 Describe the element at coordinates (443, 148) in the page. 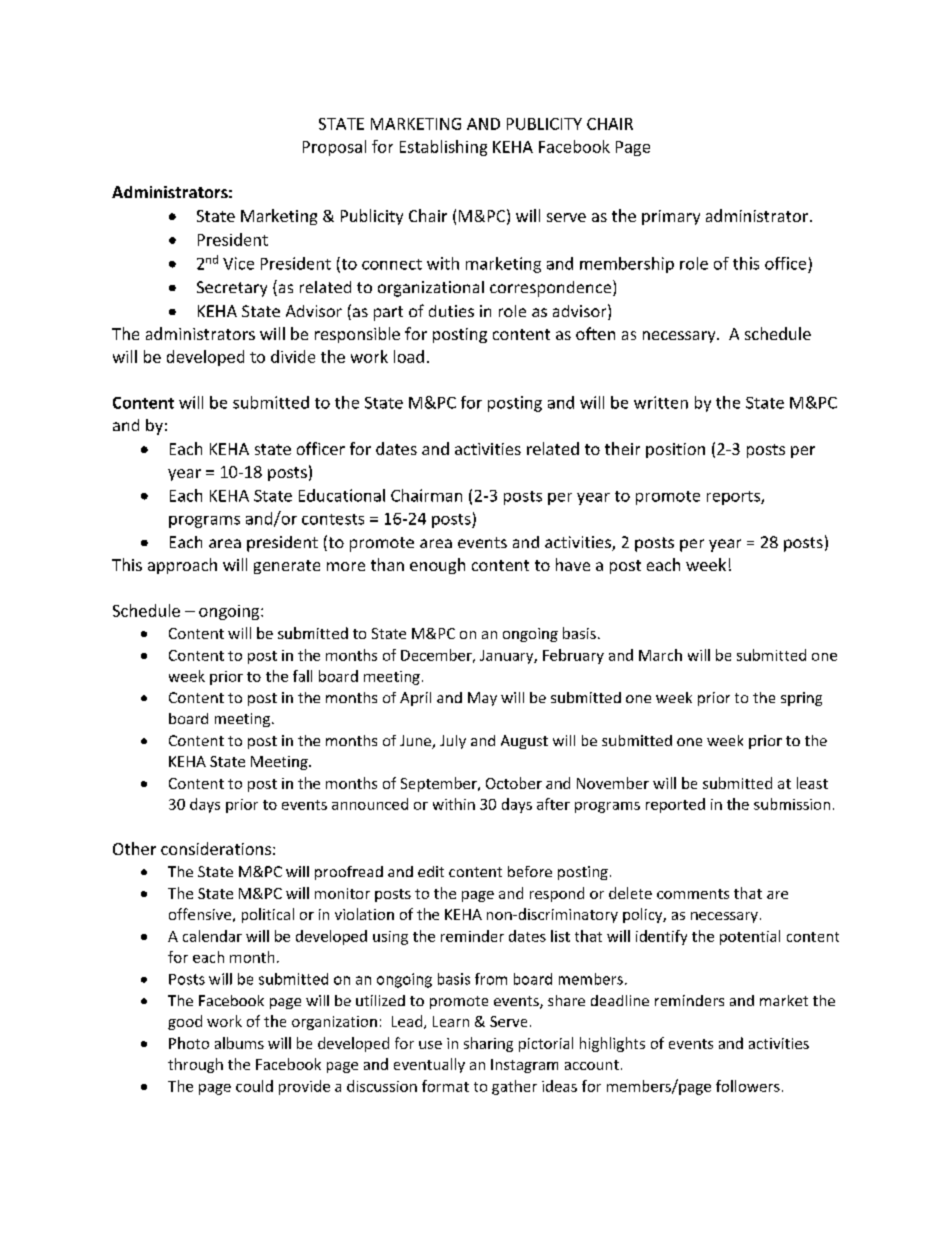

I see `Establishing` at that location.
